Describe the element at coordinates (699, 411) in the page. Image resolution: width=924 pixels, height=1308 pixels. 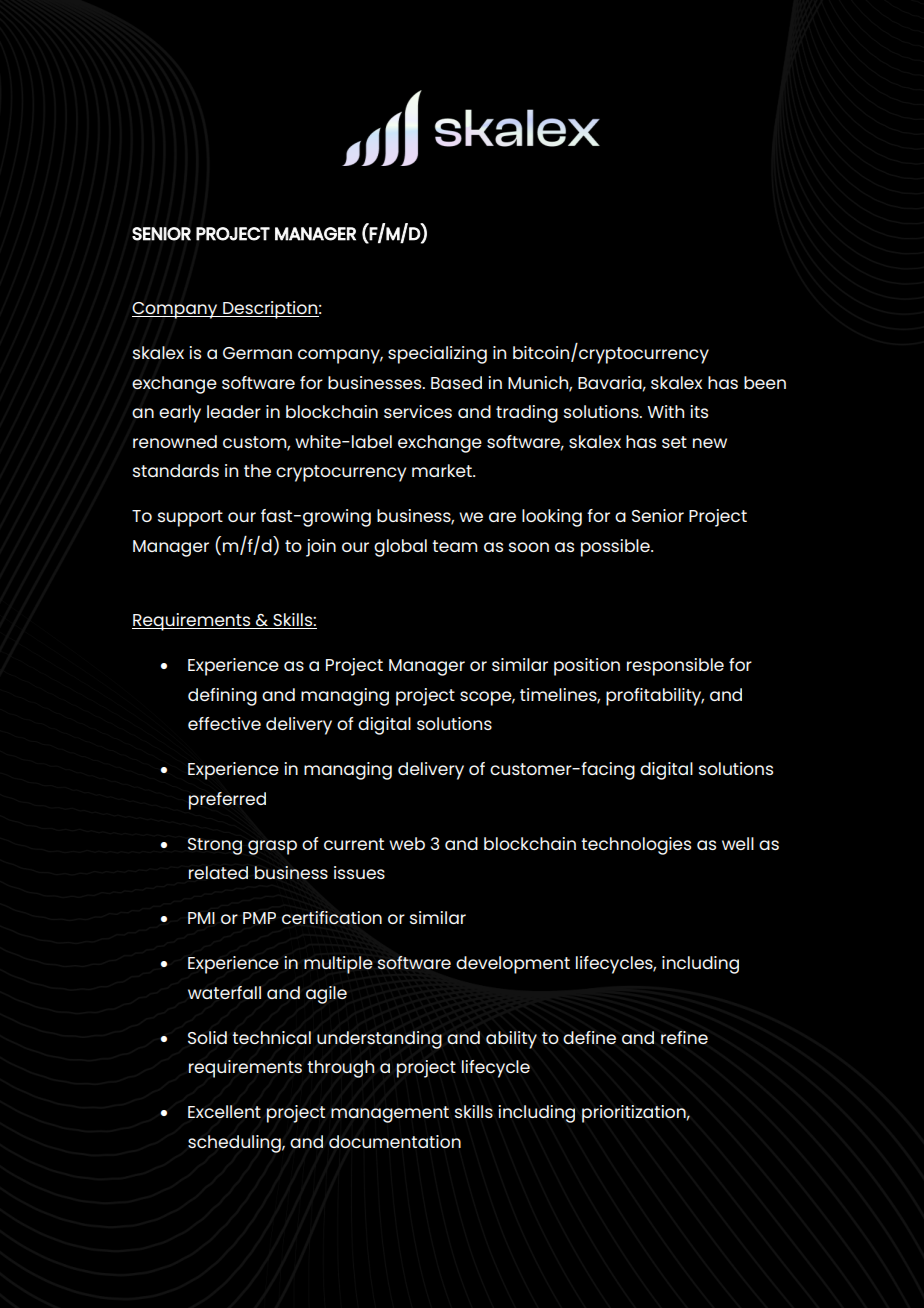
I see `its` at that location.
